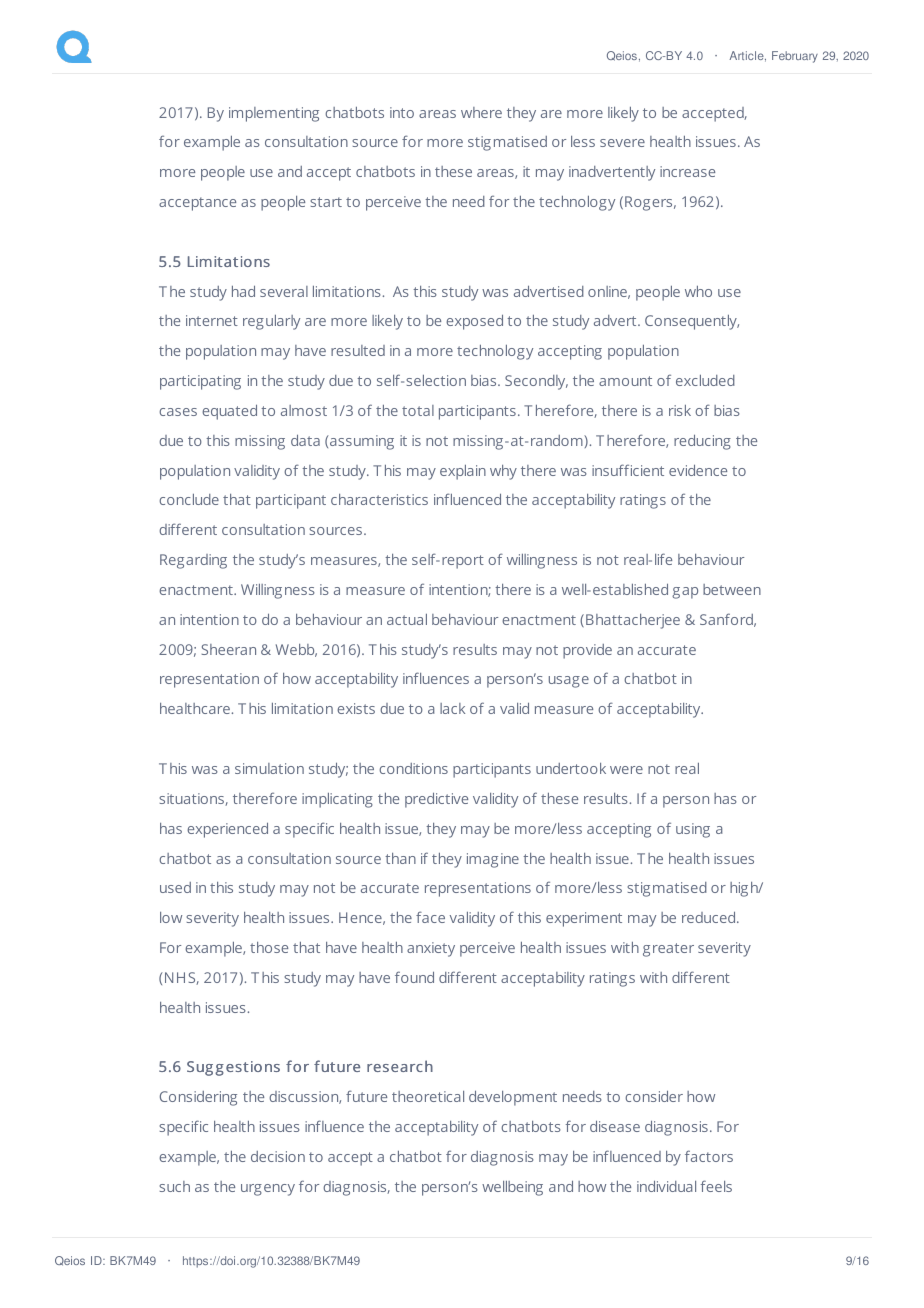  Describe the element at coordinates (407, 619) in the screenshot. I see `actual` at that location.
